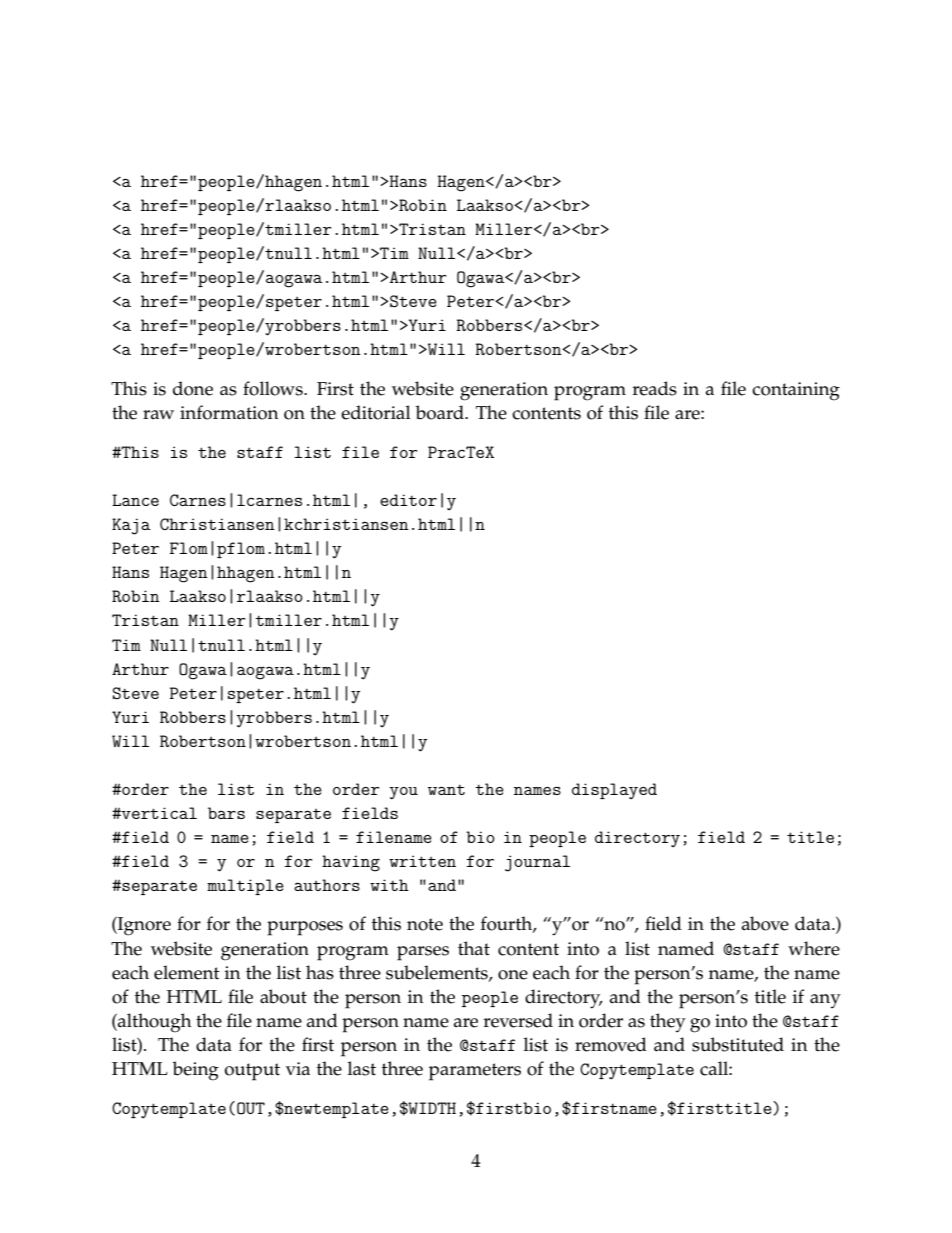  I want to click on above, so click(765, 923).
